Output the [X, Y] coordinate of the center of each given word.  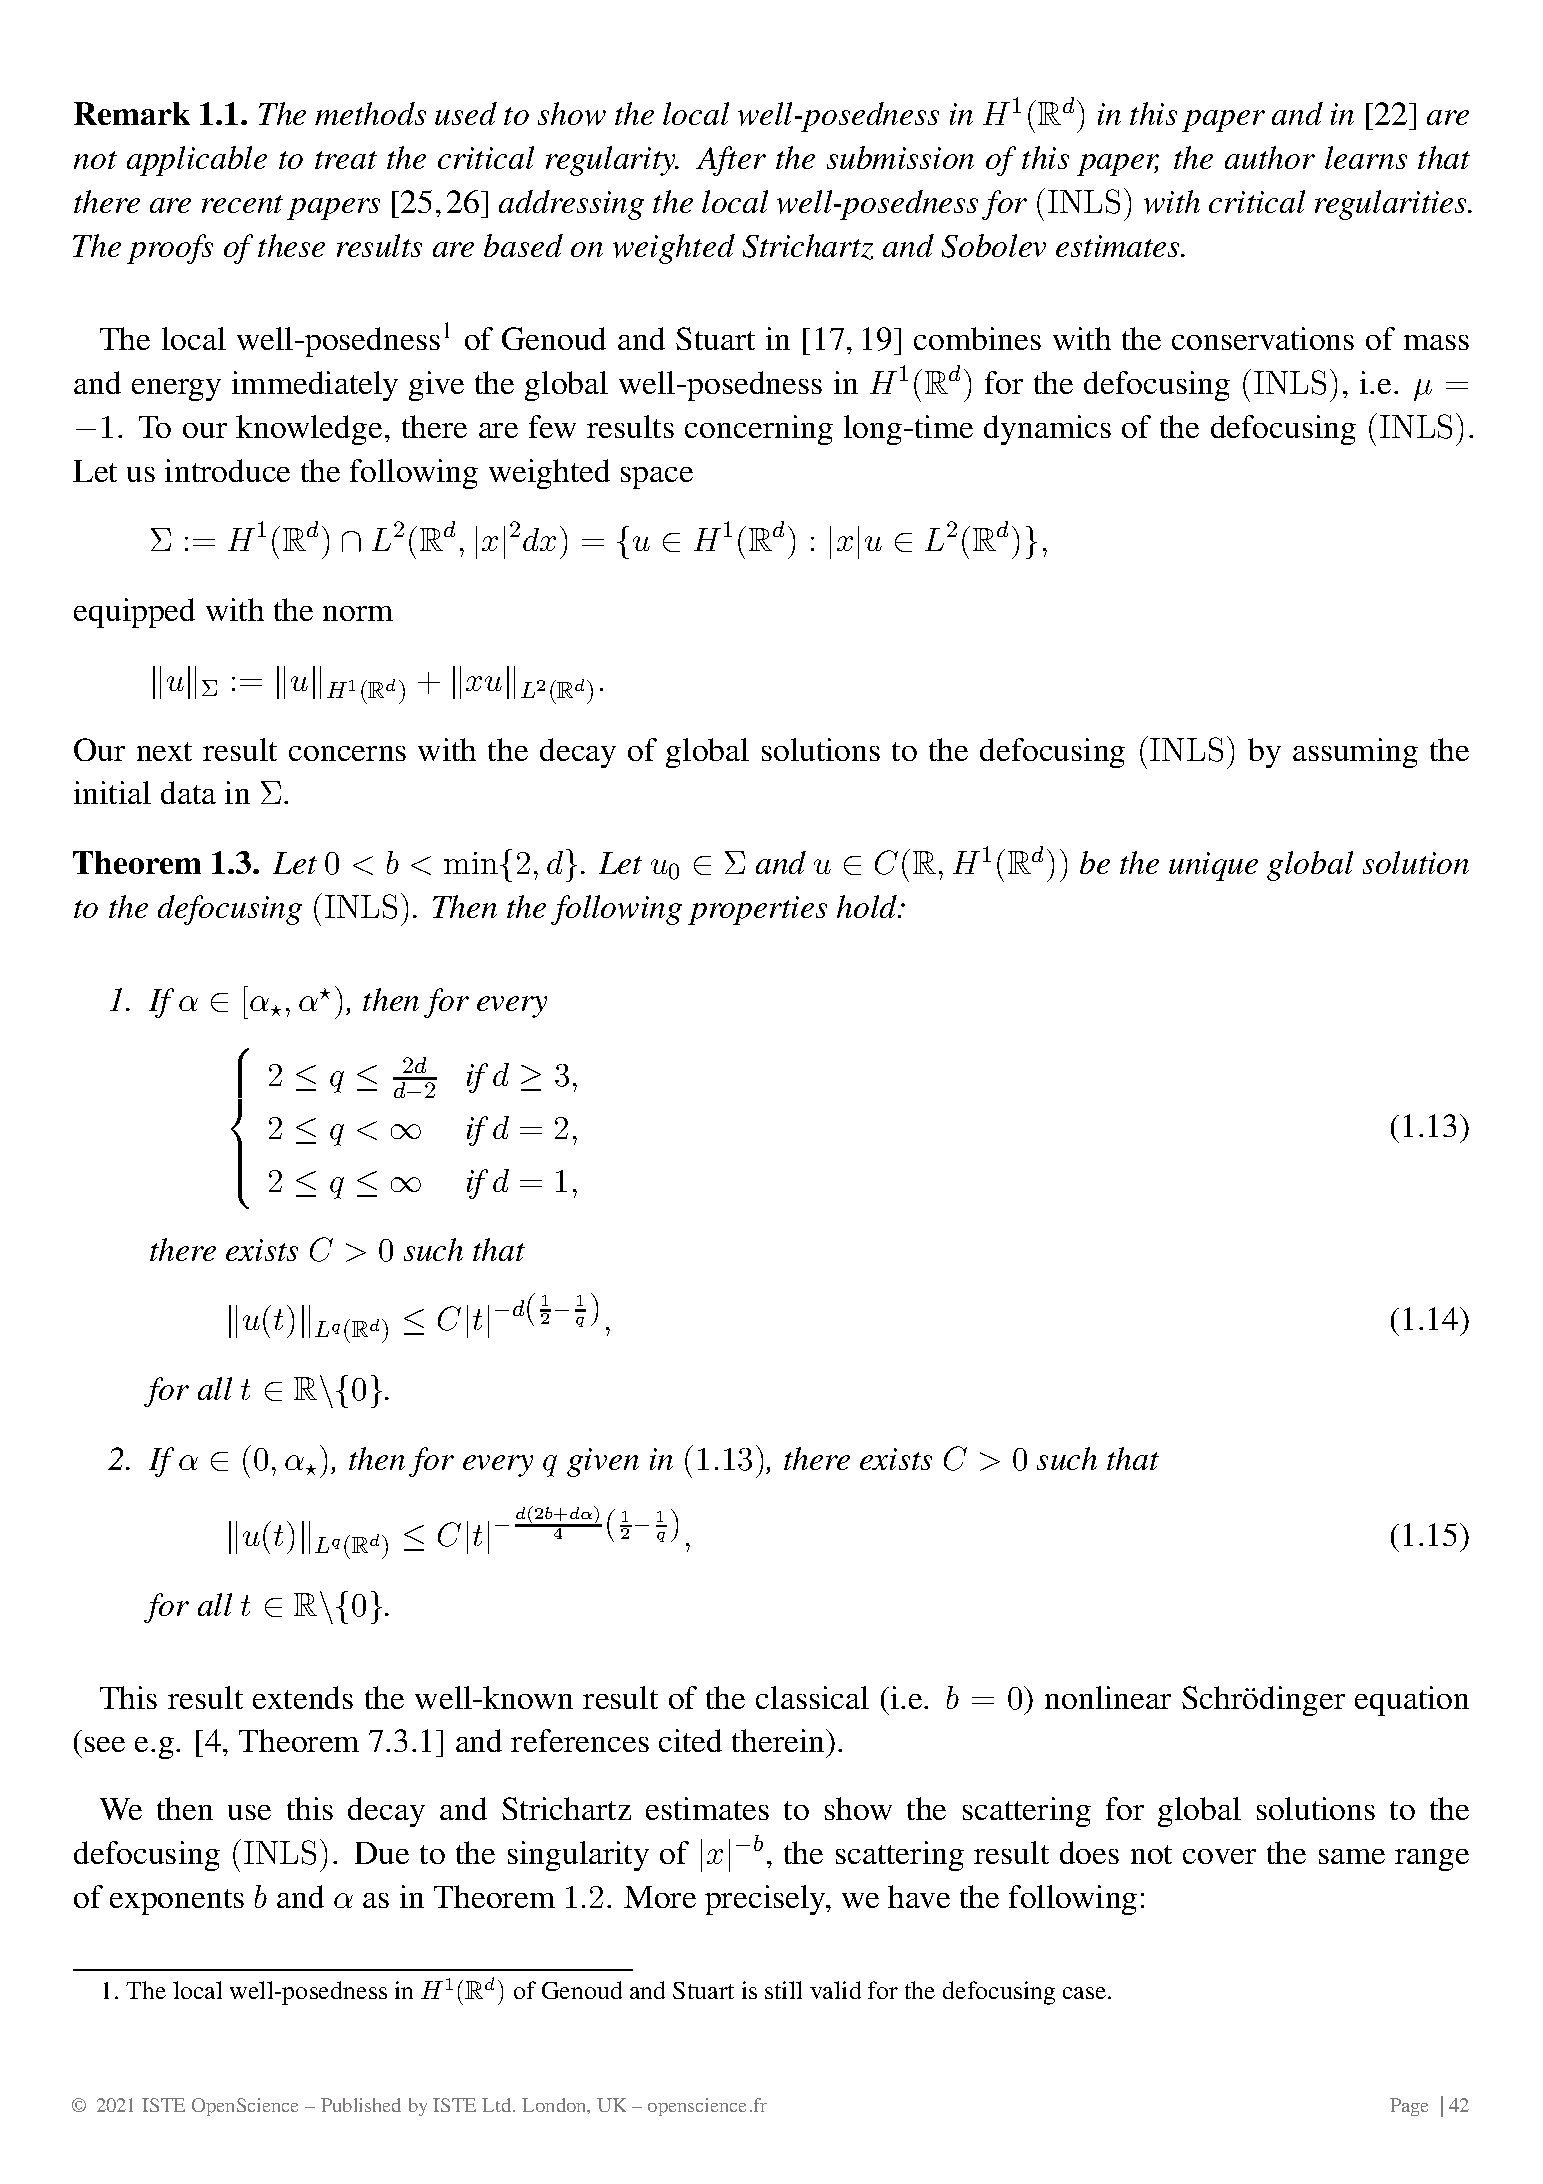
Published [361, 2105]
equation [1412, 1701]
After [731, 161]
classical [812, 1697]
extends [303, 1697]
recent [242, 204]
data [188, 792]
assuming [1355, 753]
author [1270, 157]
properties [757, 910]
